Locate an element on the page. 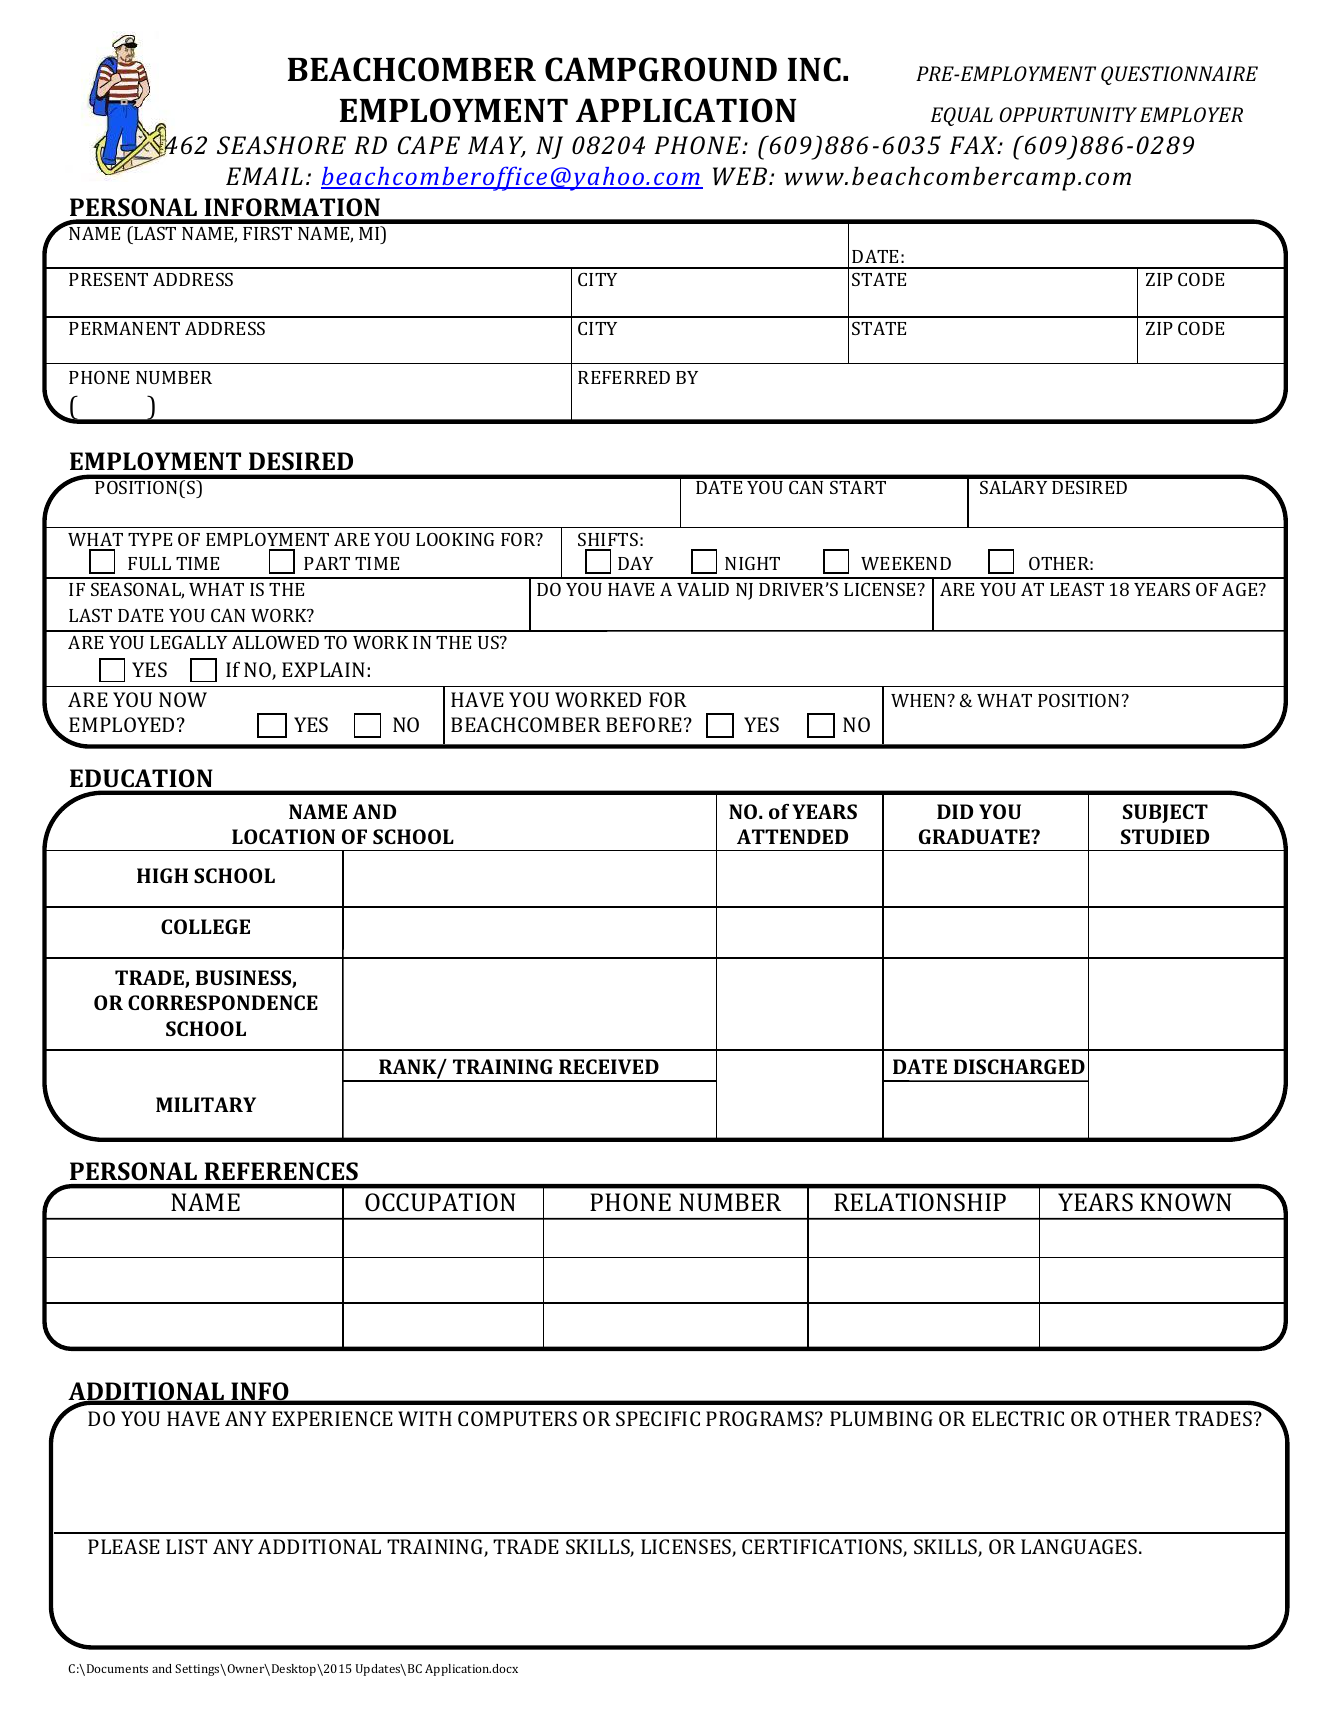 The image size is (1331, 1723). GRADUATE is located at coordinates (975, 836).
